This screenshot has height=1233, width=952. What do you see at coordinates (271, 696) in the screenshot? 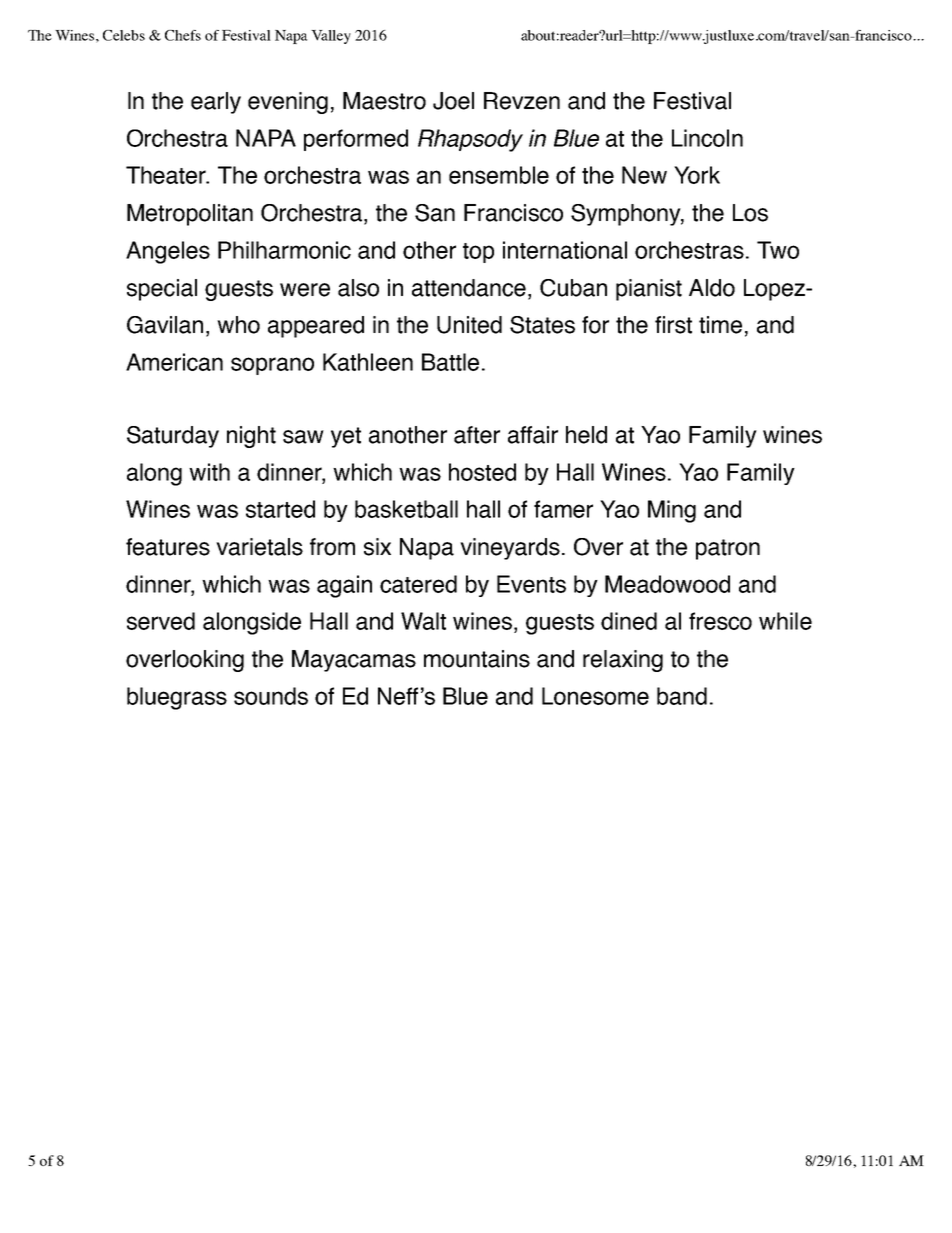
I see `sounds` at bounding box center [271, 696].
